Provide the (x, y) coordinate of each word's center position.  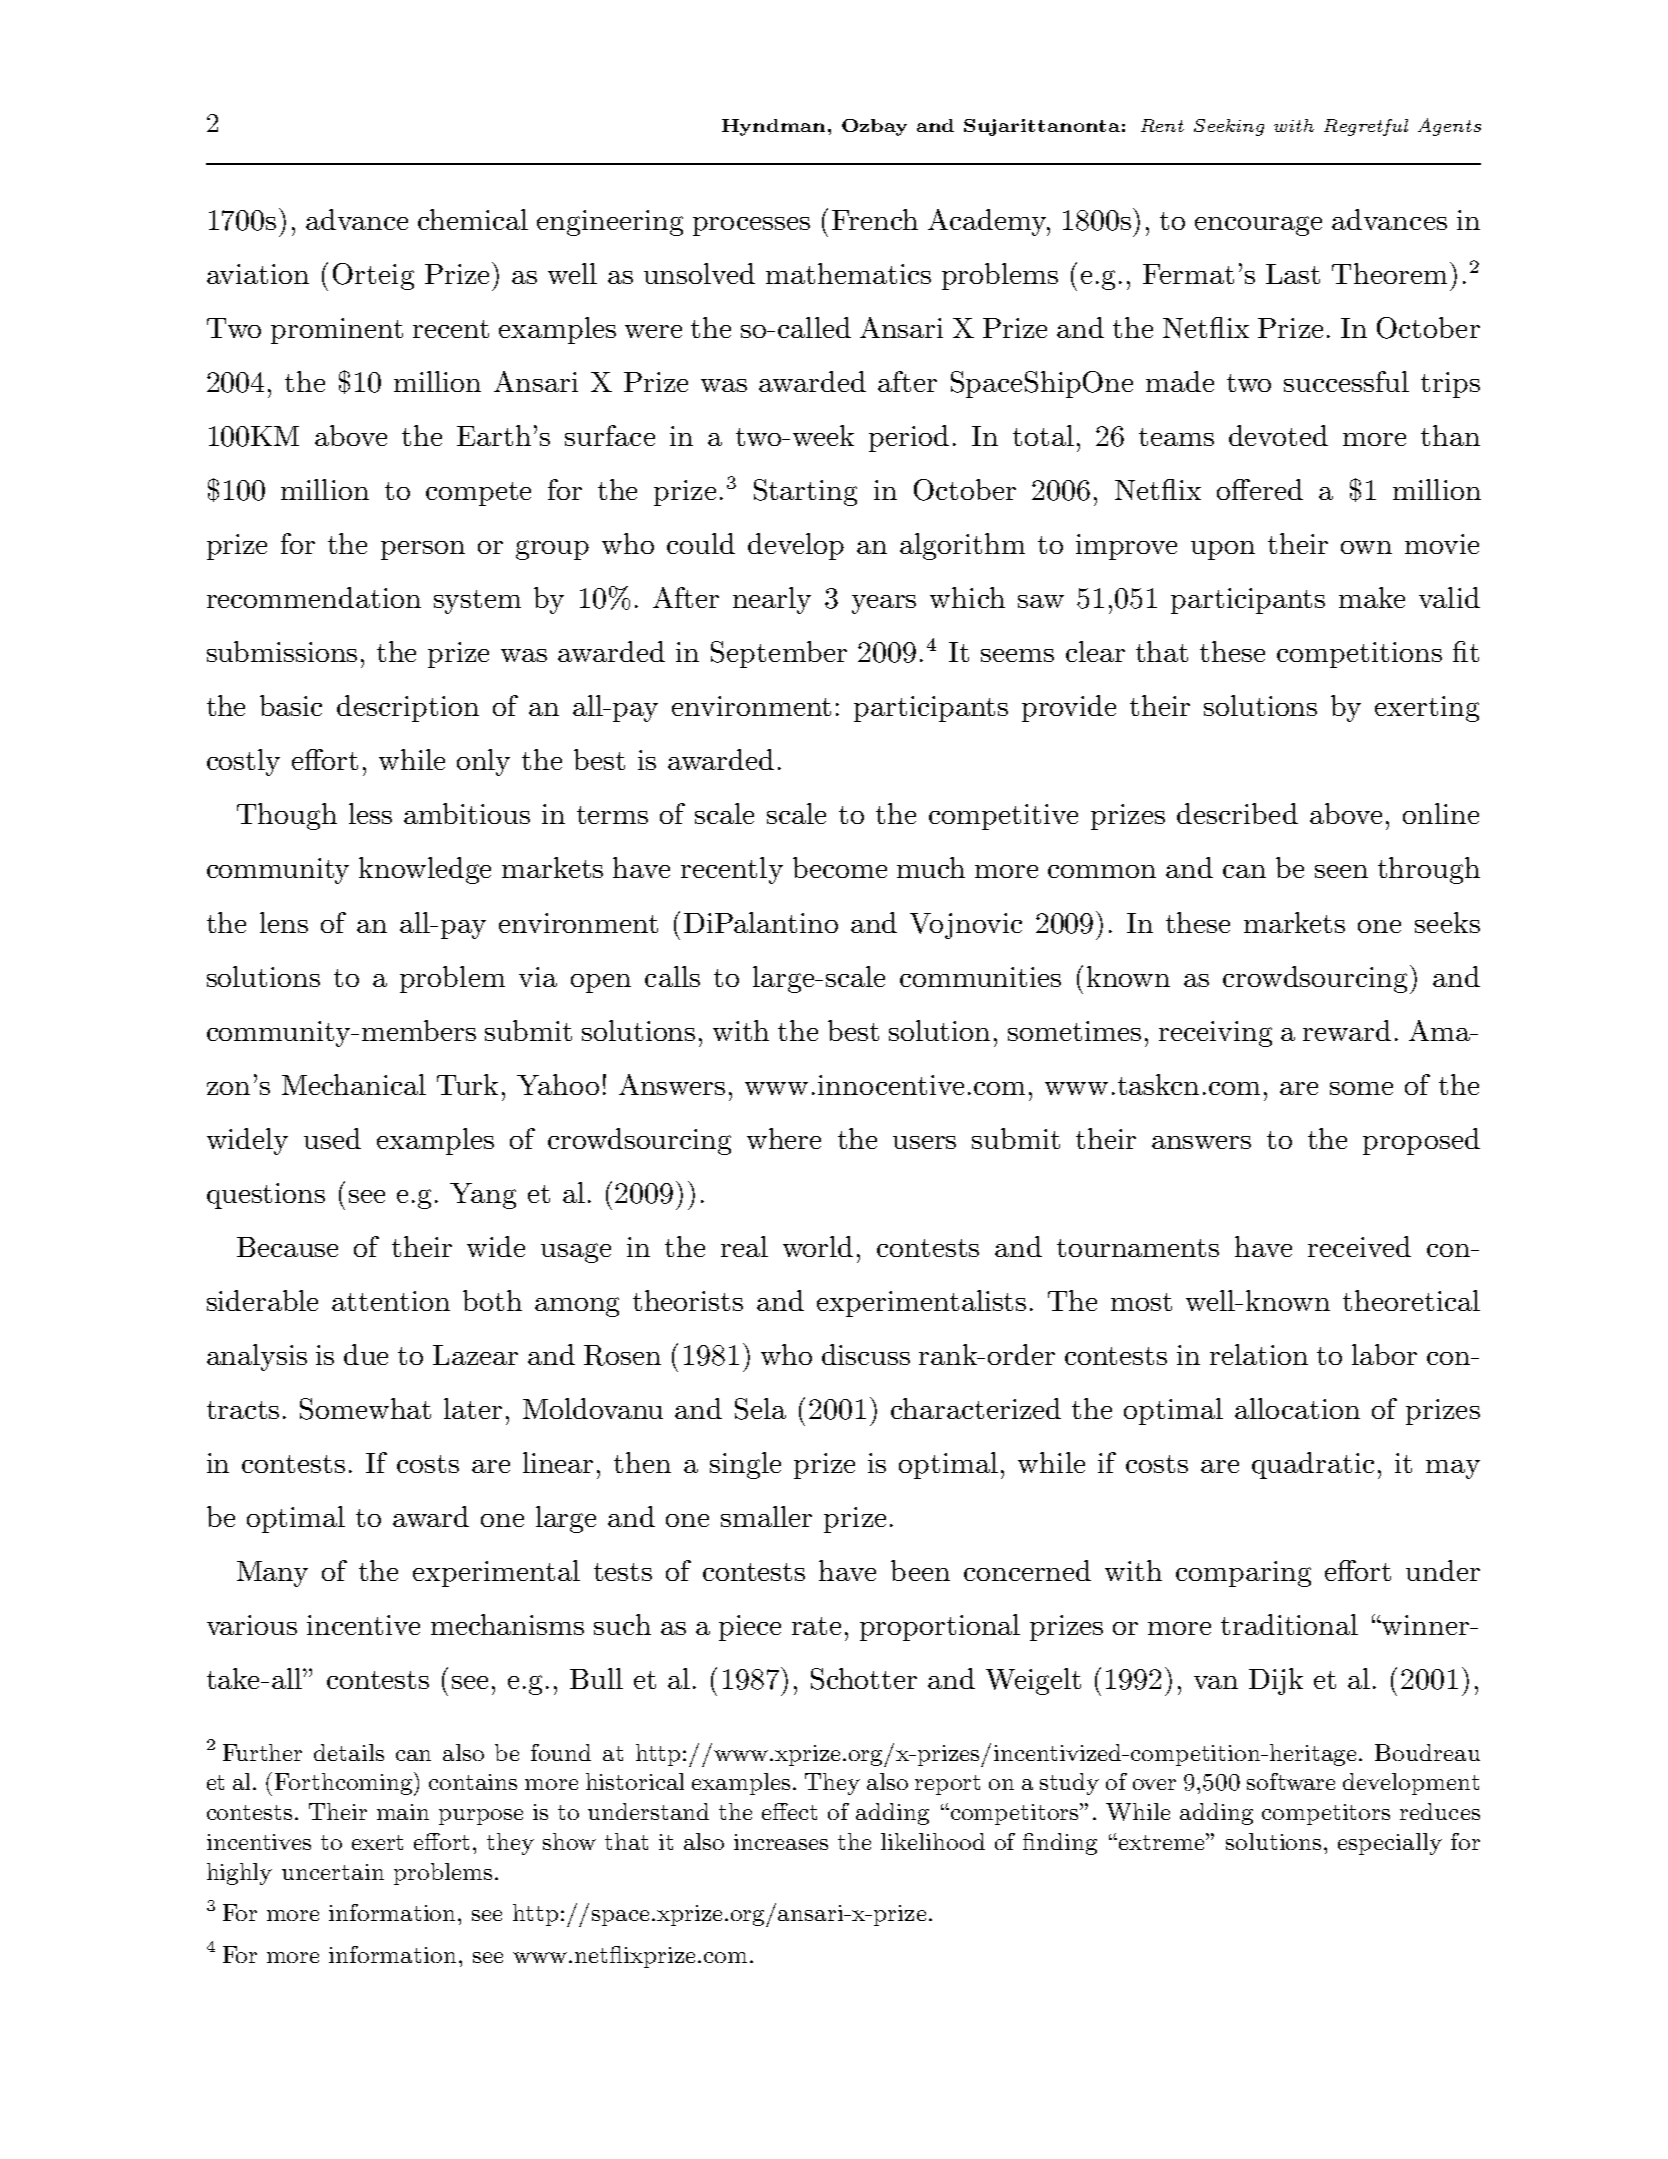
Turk (467, 1084)
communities (980, 977)
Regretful (1366, 127)
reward (1347, 1030)
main (403, 1812)
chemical (473, 219)
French (875, 219)
